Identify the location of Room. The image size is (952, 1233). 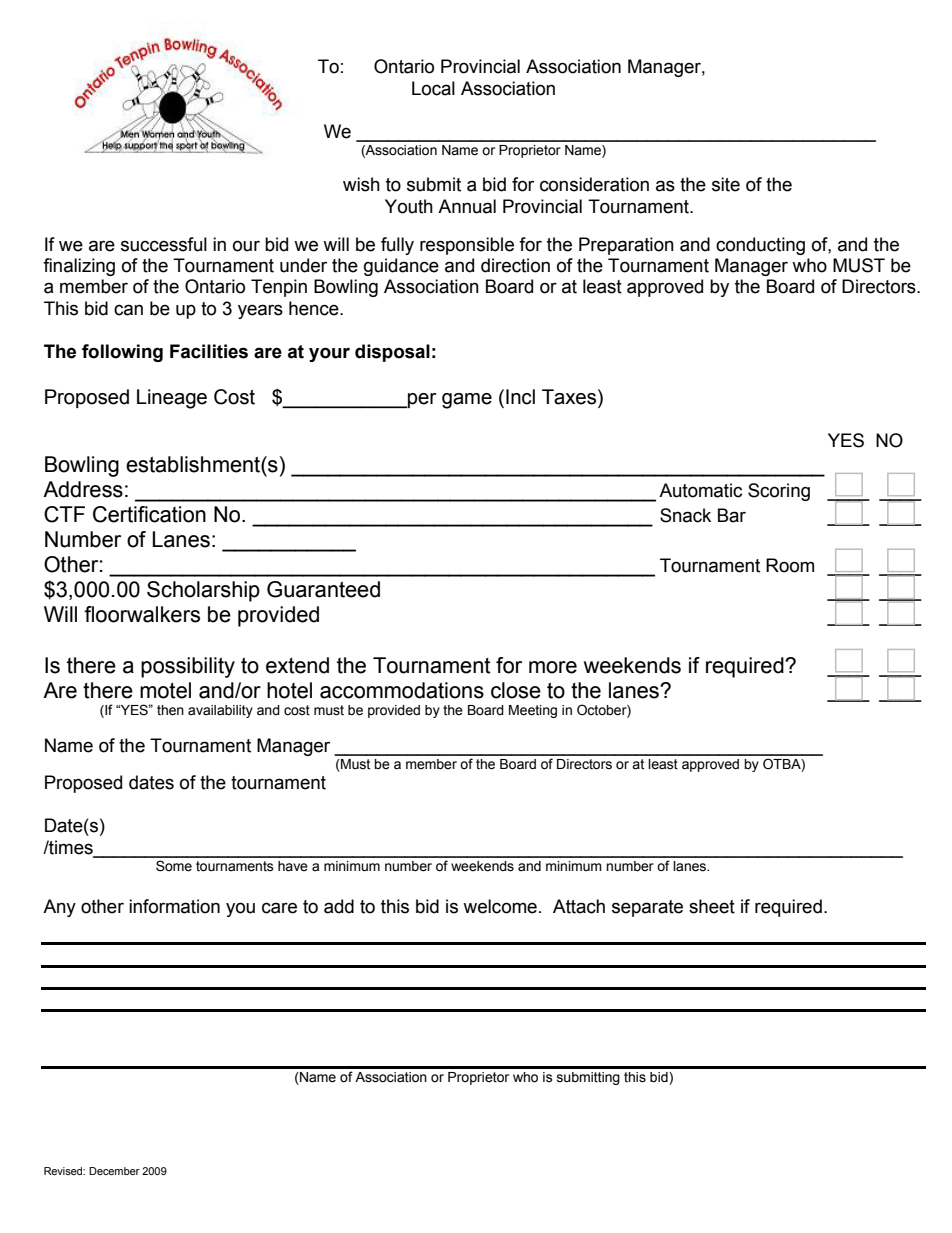
(790, 565).
